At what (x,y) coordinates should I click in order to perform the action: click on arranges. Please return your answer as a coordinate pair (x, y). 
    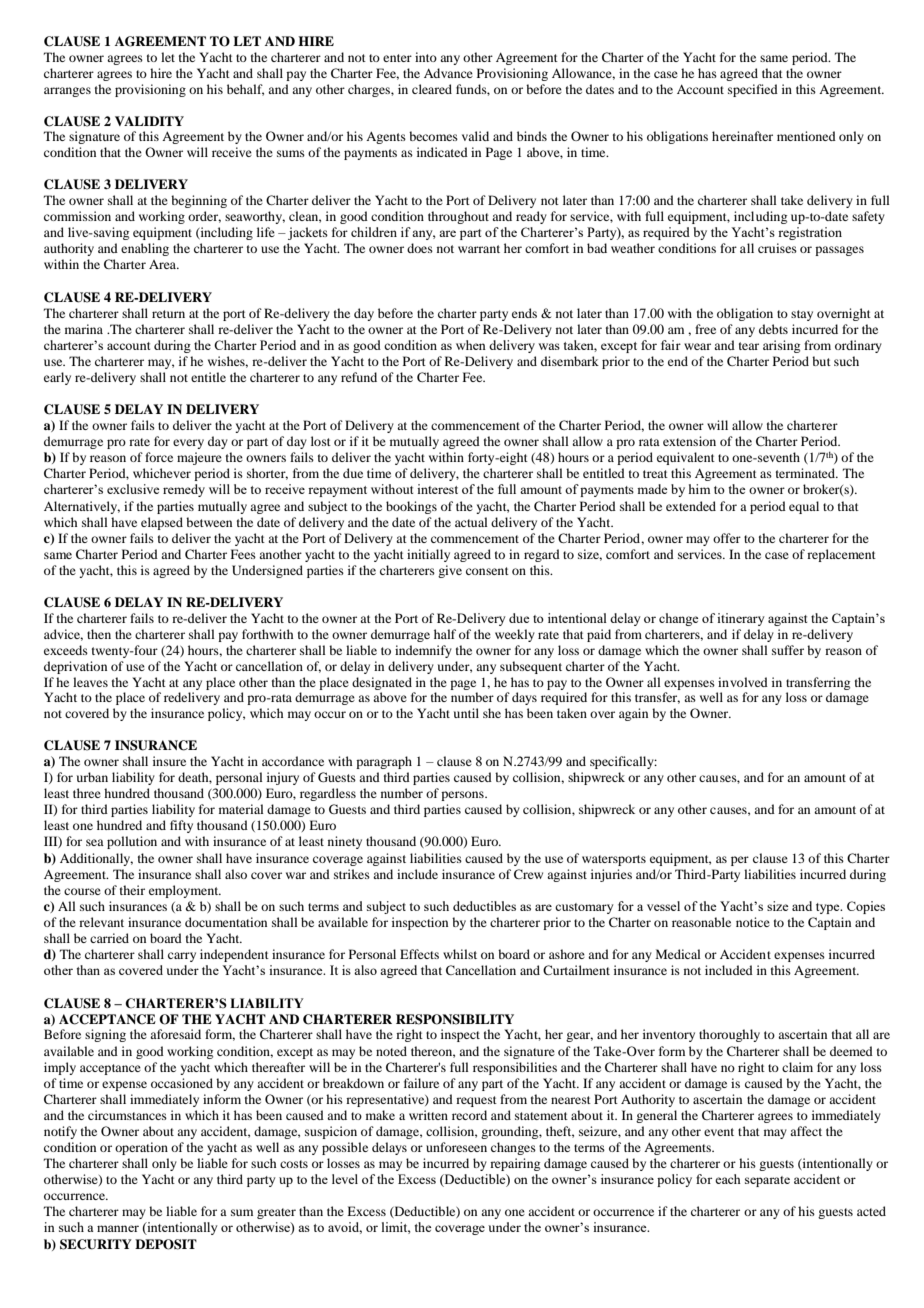
    Looking at the image, I should click on (67, 92).
